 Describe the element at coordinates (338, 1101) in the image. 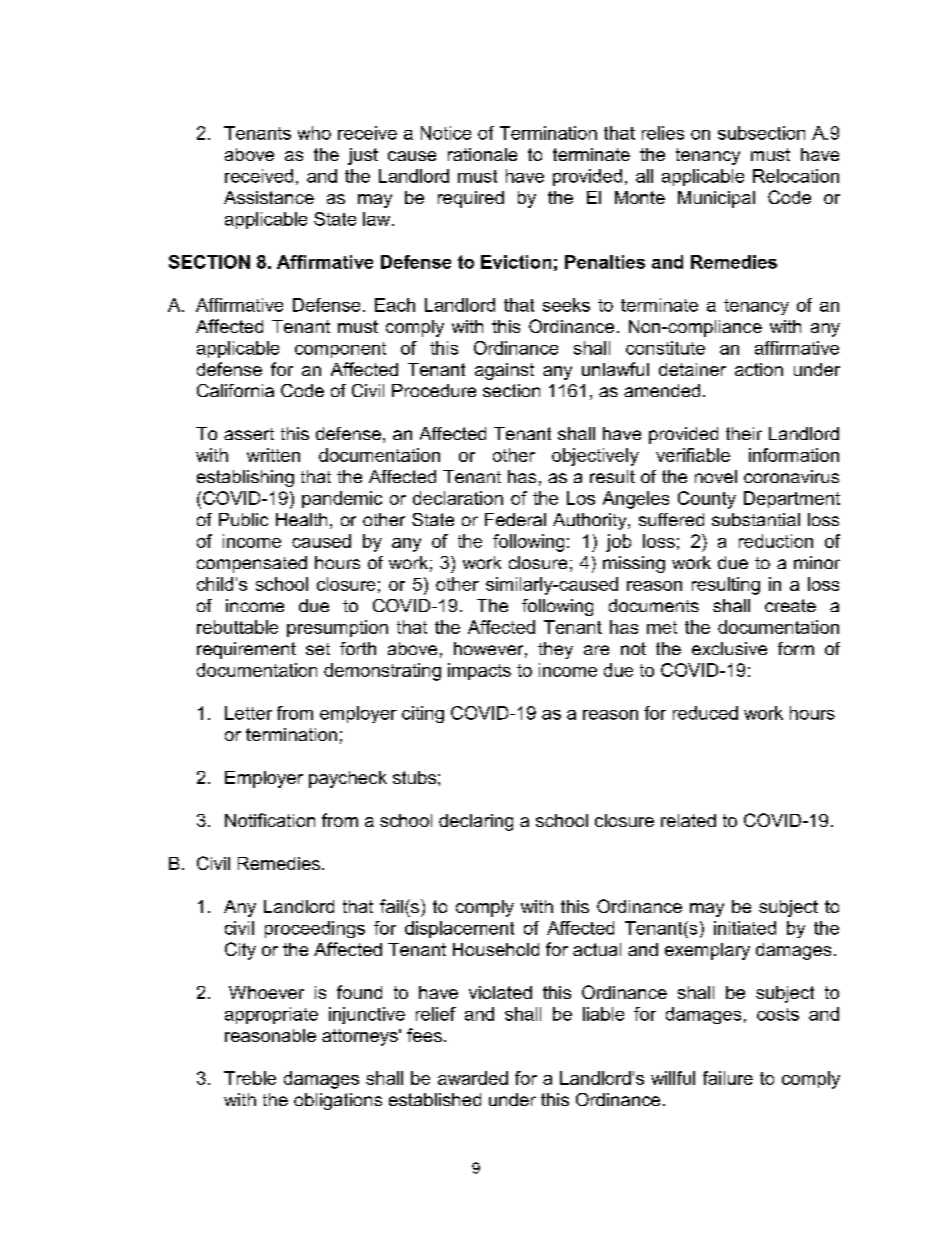

I see `obligations` at that location.
